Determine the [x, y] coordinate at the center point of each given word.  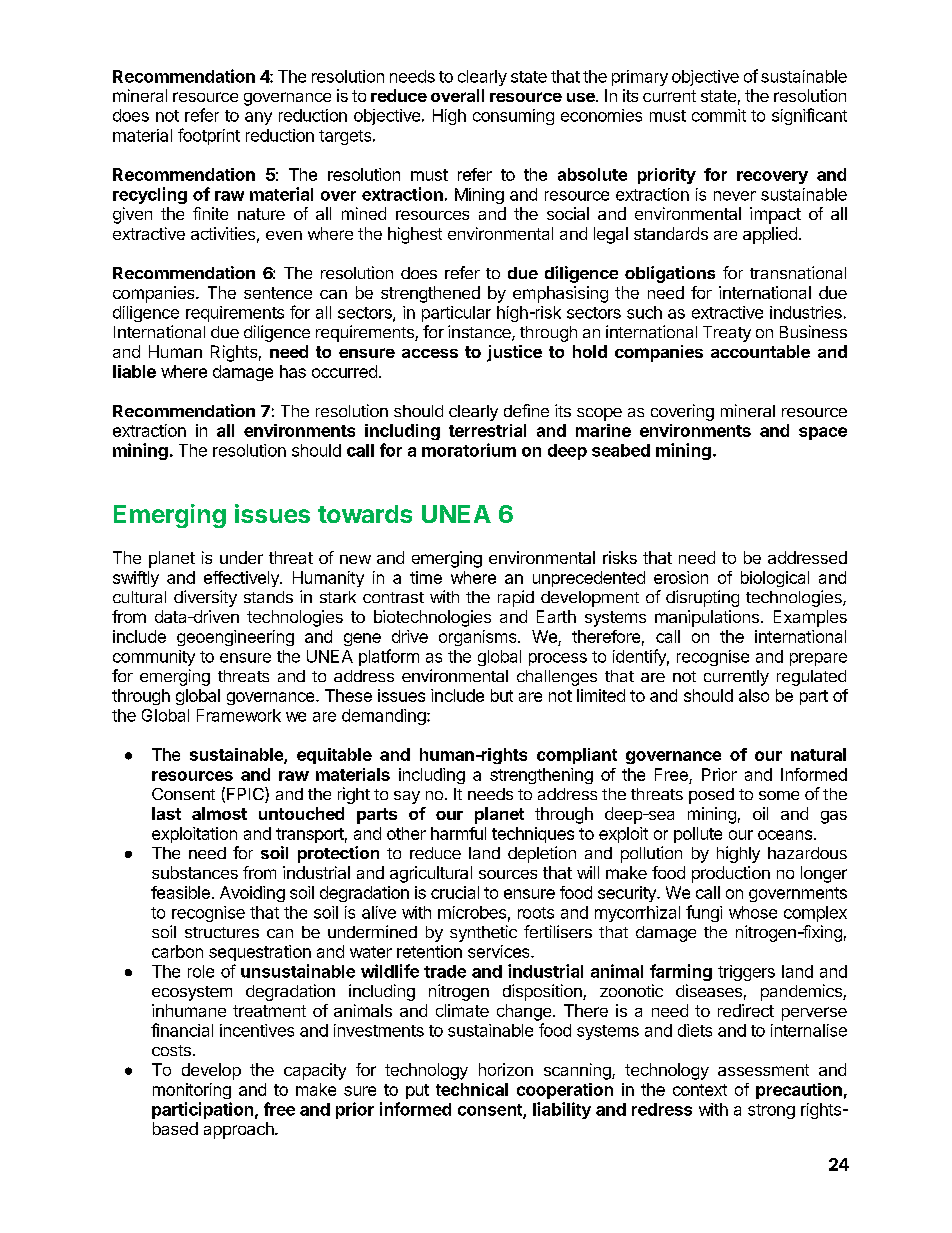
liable [134, 371]
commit [719, 115]
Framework [239, 715]
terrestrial [487, 430]
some [779, 795]
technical [472, 1089]
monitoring [192, 1091]
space [823, 433]
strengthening [541, 776]
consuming [513, 117]
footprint [209, 136]
